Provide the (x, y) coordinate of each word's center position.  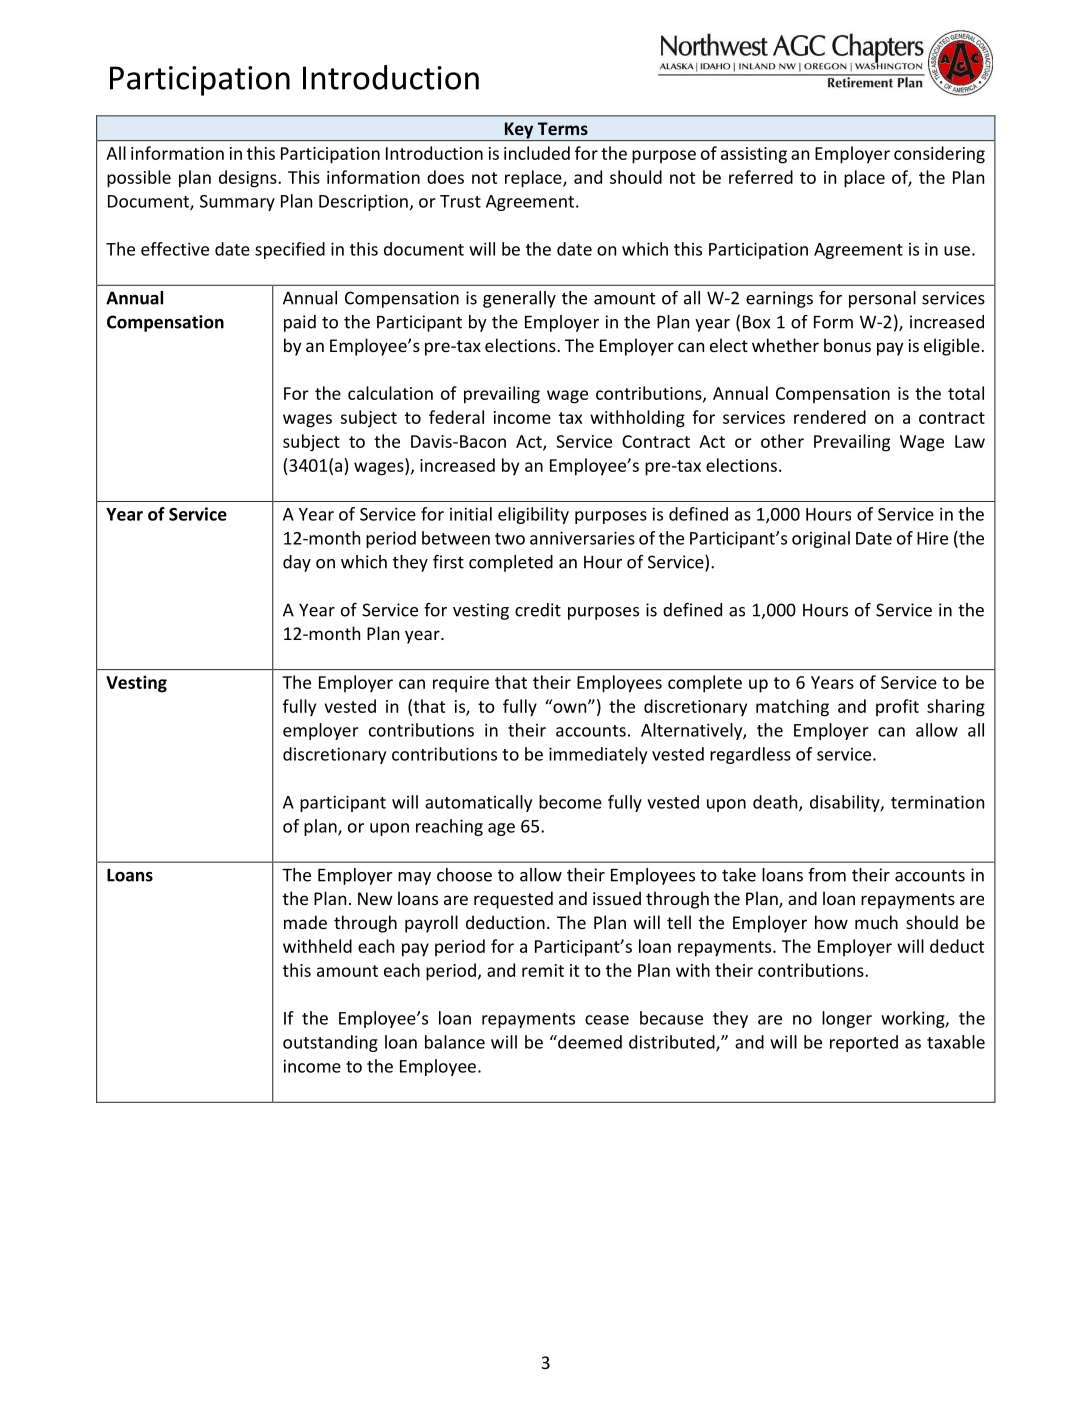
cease (607, 1020)
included (537, 153)
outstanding (330, 1043)
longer (847, 1019)
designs (249, 179)
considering (939, 155)
